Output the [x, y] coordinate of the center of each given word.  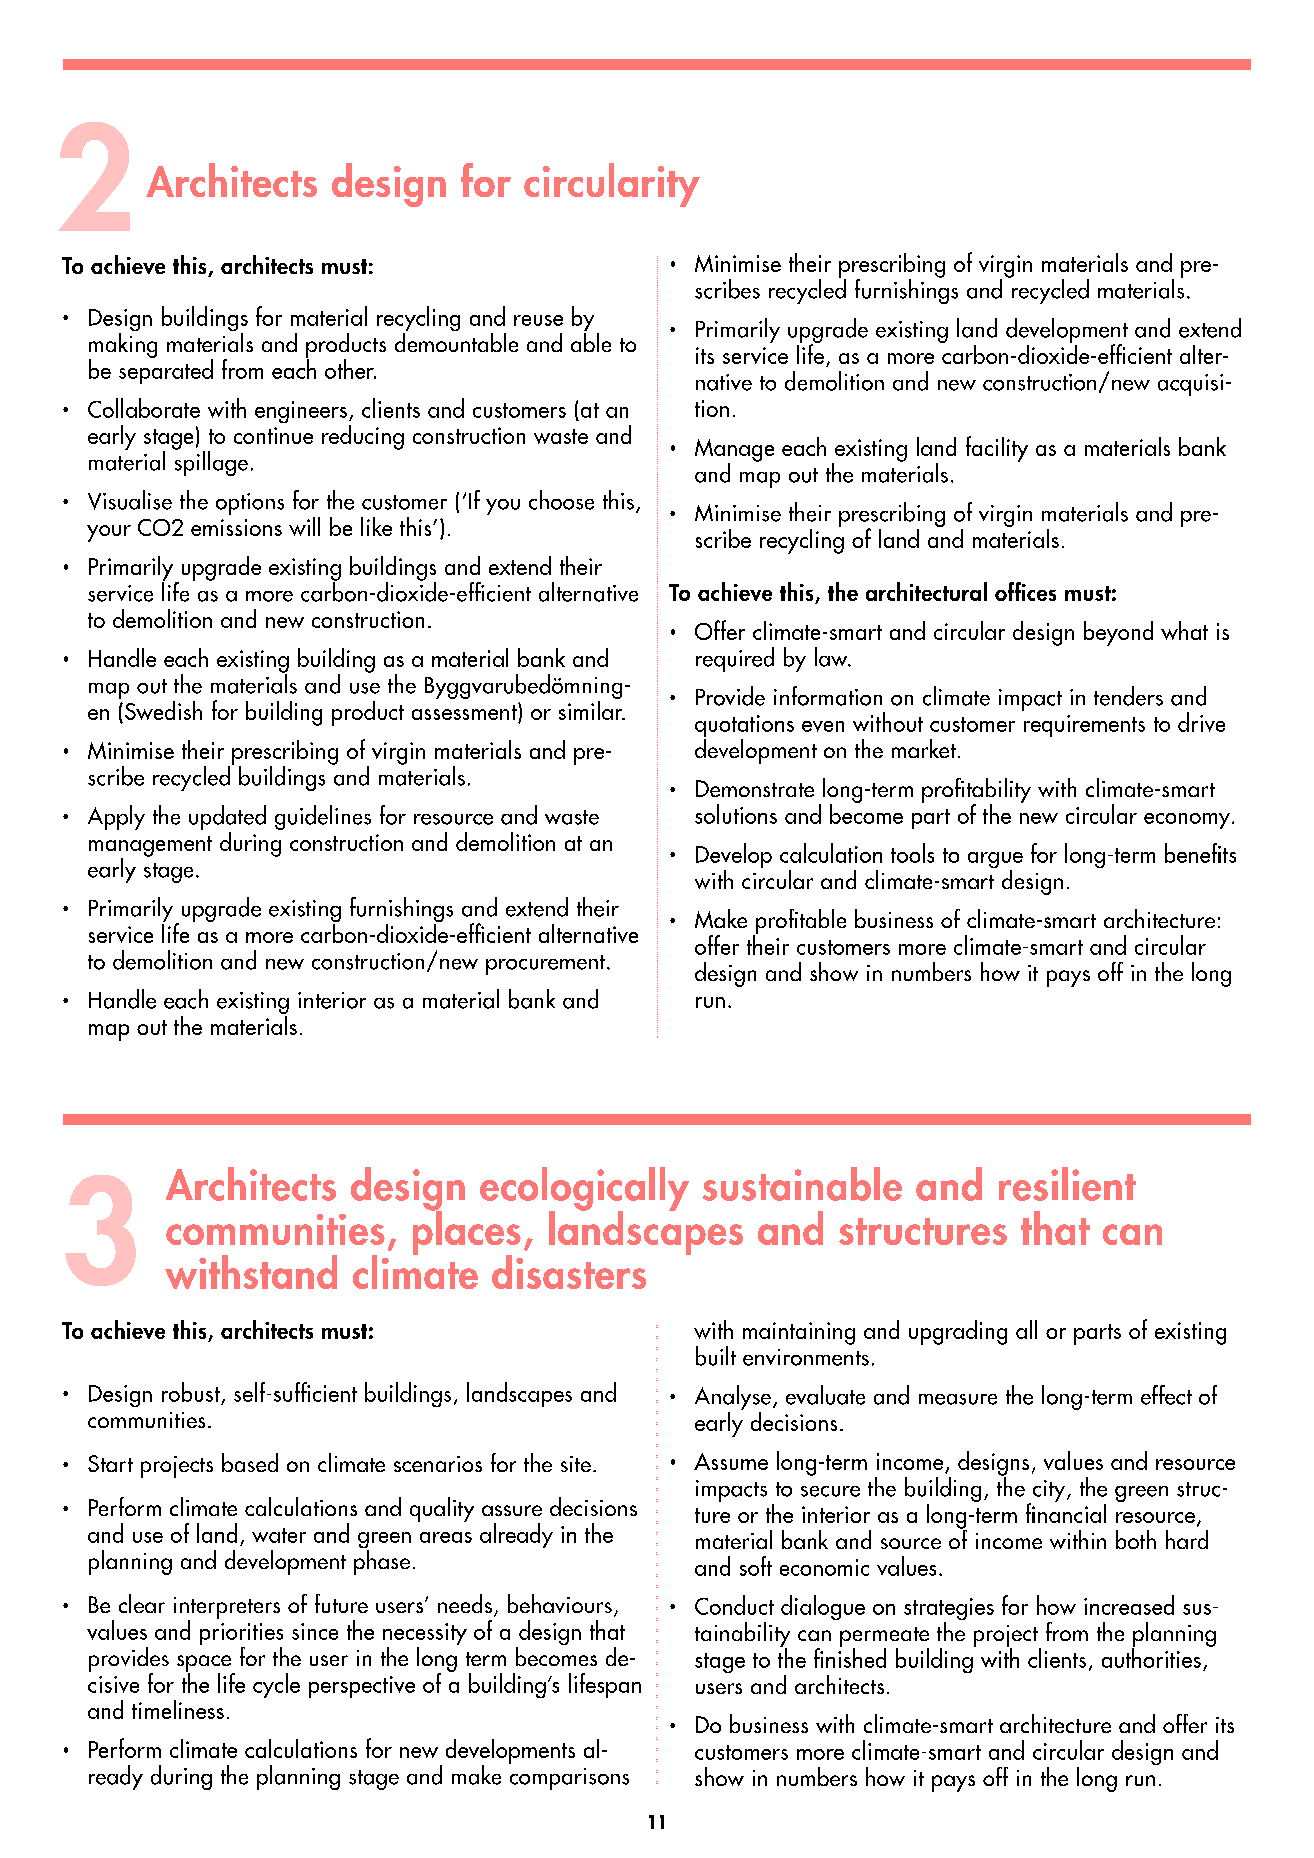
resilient [1067, 1184]
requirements [1084, 726]
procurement [547, 965]
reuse [538, 320]
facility [997, 449]
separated [166, 370]
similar [592, 709]
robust [191, 1392]
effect [1166, 1395]
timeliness [178, 1709]
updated [227, 819]
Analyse [733, 1399]
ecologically [584, 1190]
